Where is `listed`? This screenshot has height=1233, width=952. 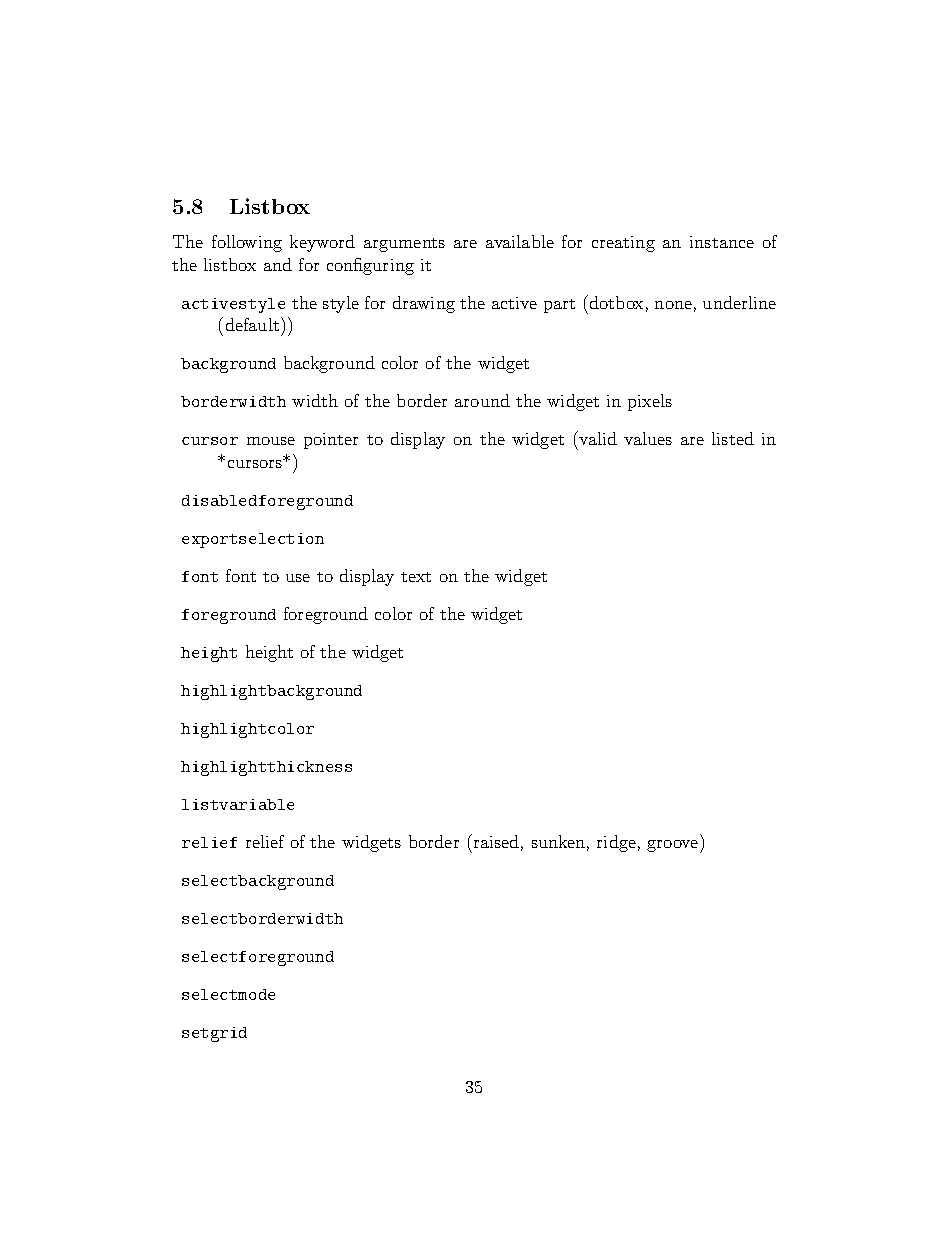 listed is located at coordinates (733, 438).
